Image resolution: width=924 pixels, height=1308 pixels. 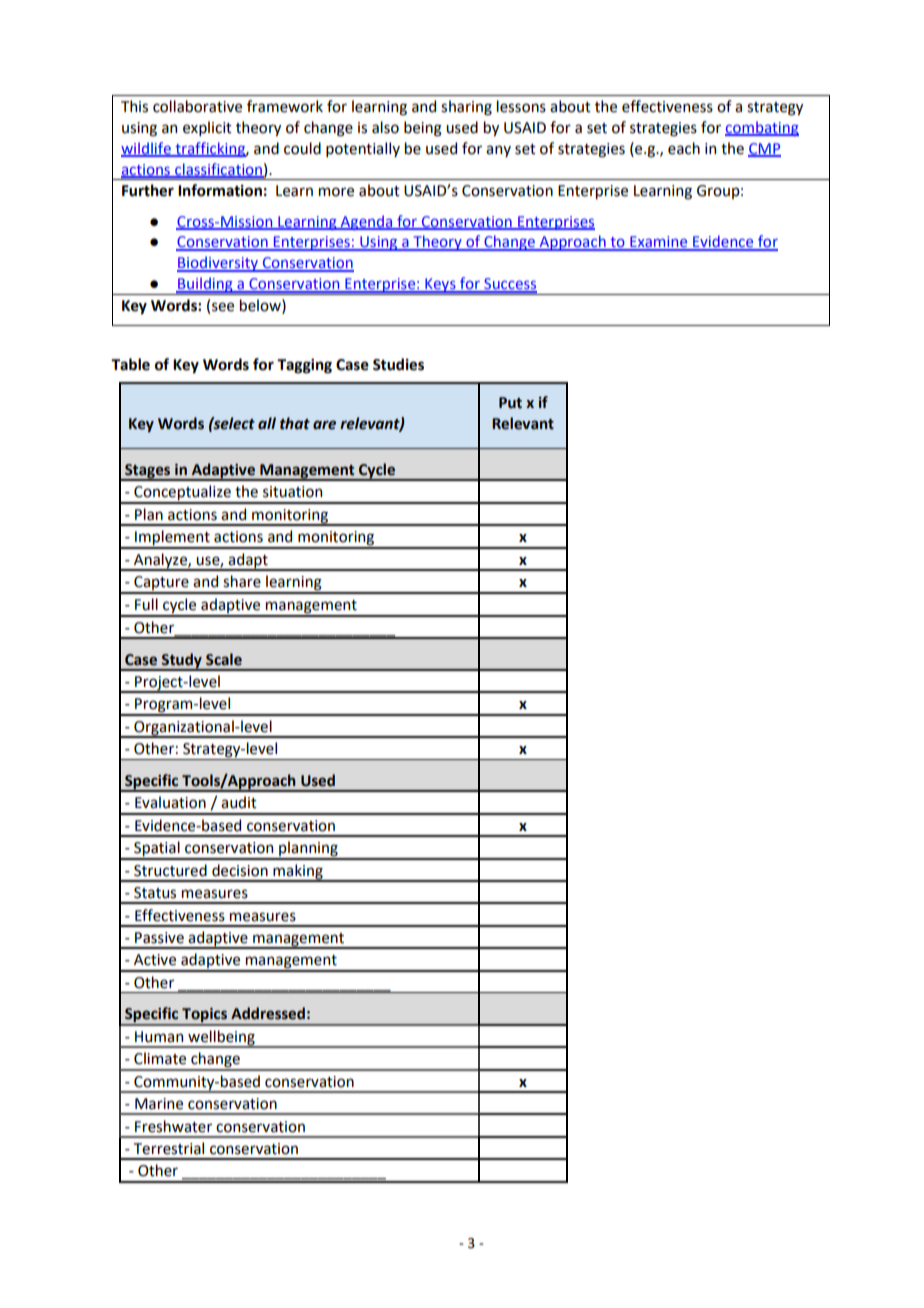 I want to click on Topics, so click(x=205, y=1016).
